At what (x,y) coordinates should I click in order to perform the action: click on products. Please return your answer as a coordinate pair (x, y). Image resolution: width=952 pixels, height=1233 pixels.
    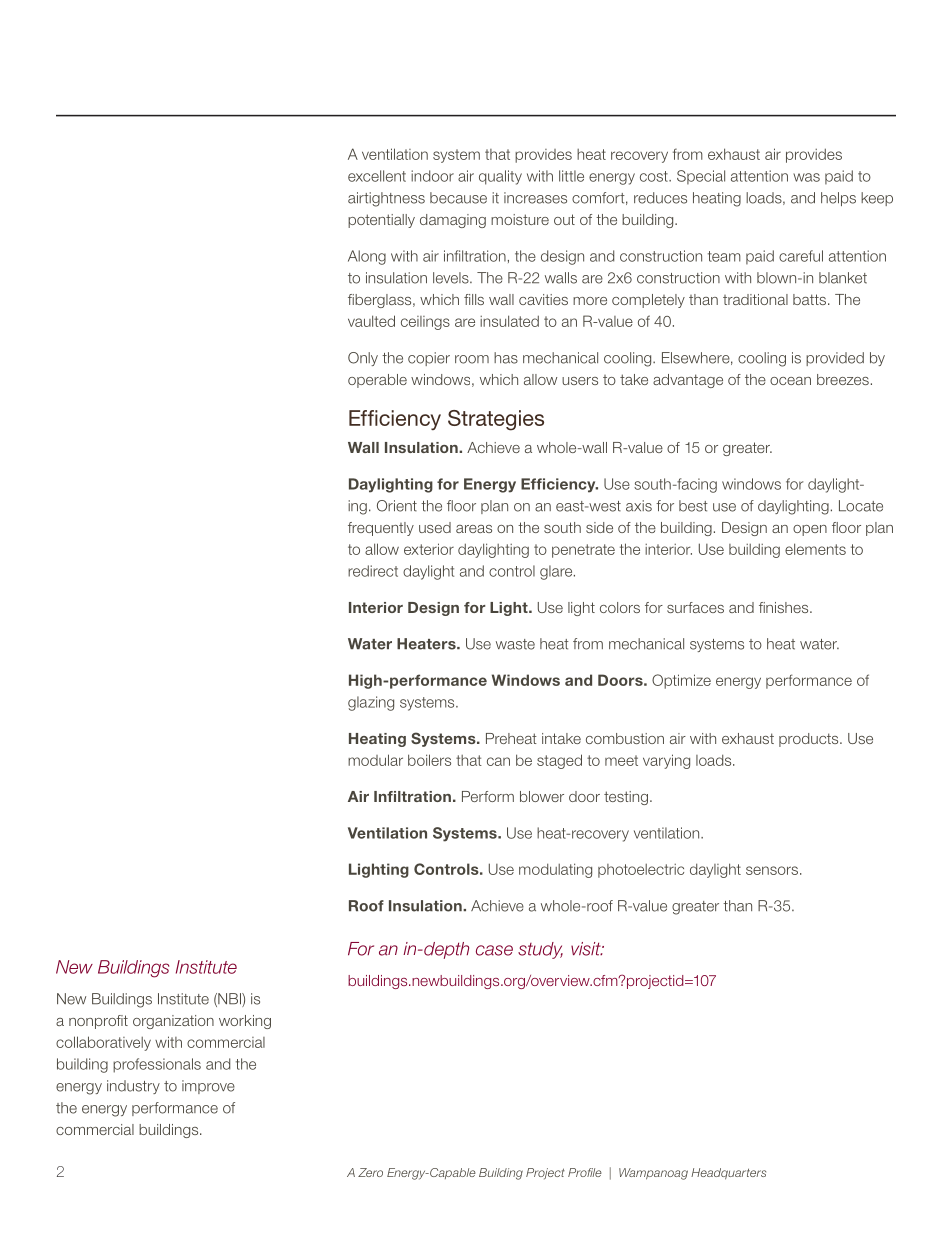
    Looking at the image, I should click on (810, 740).
